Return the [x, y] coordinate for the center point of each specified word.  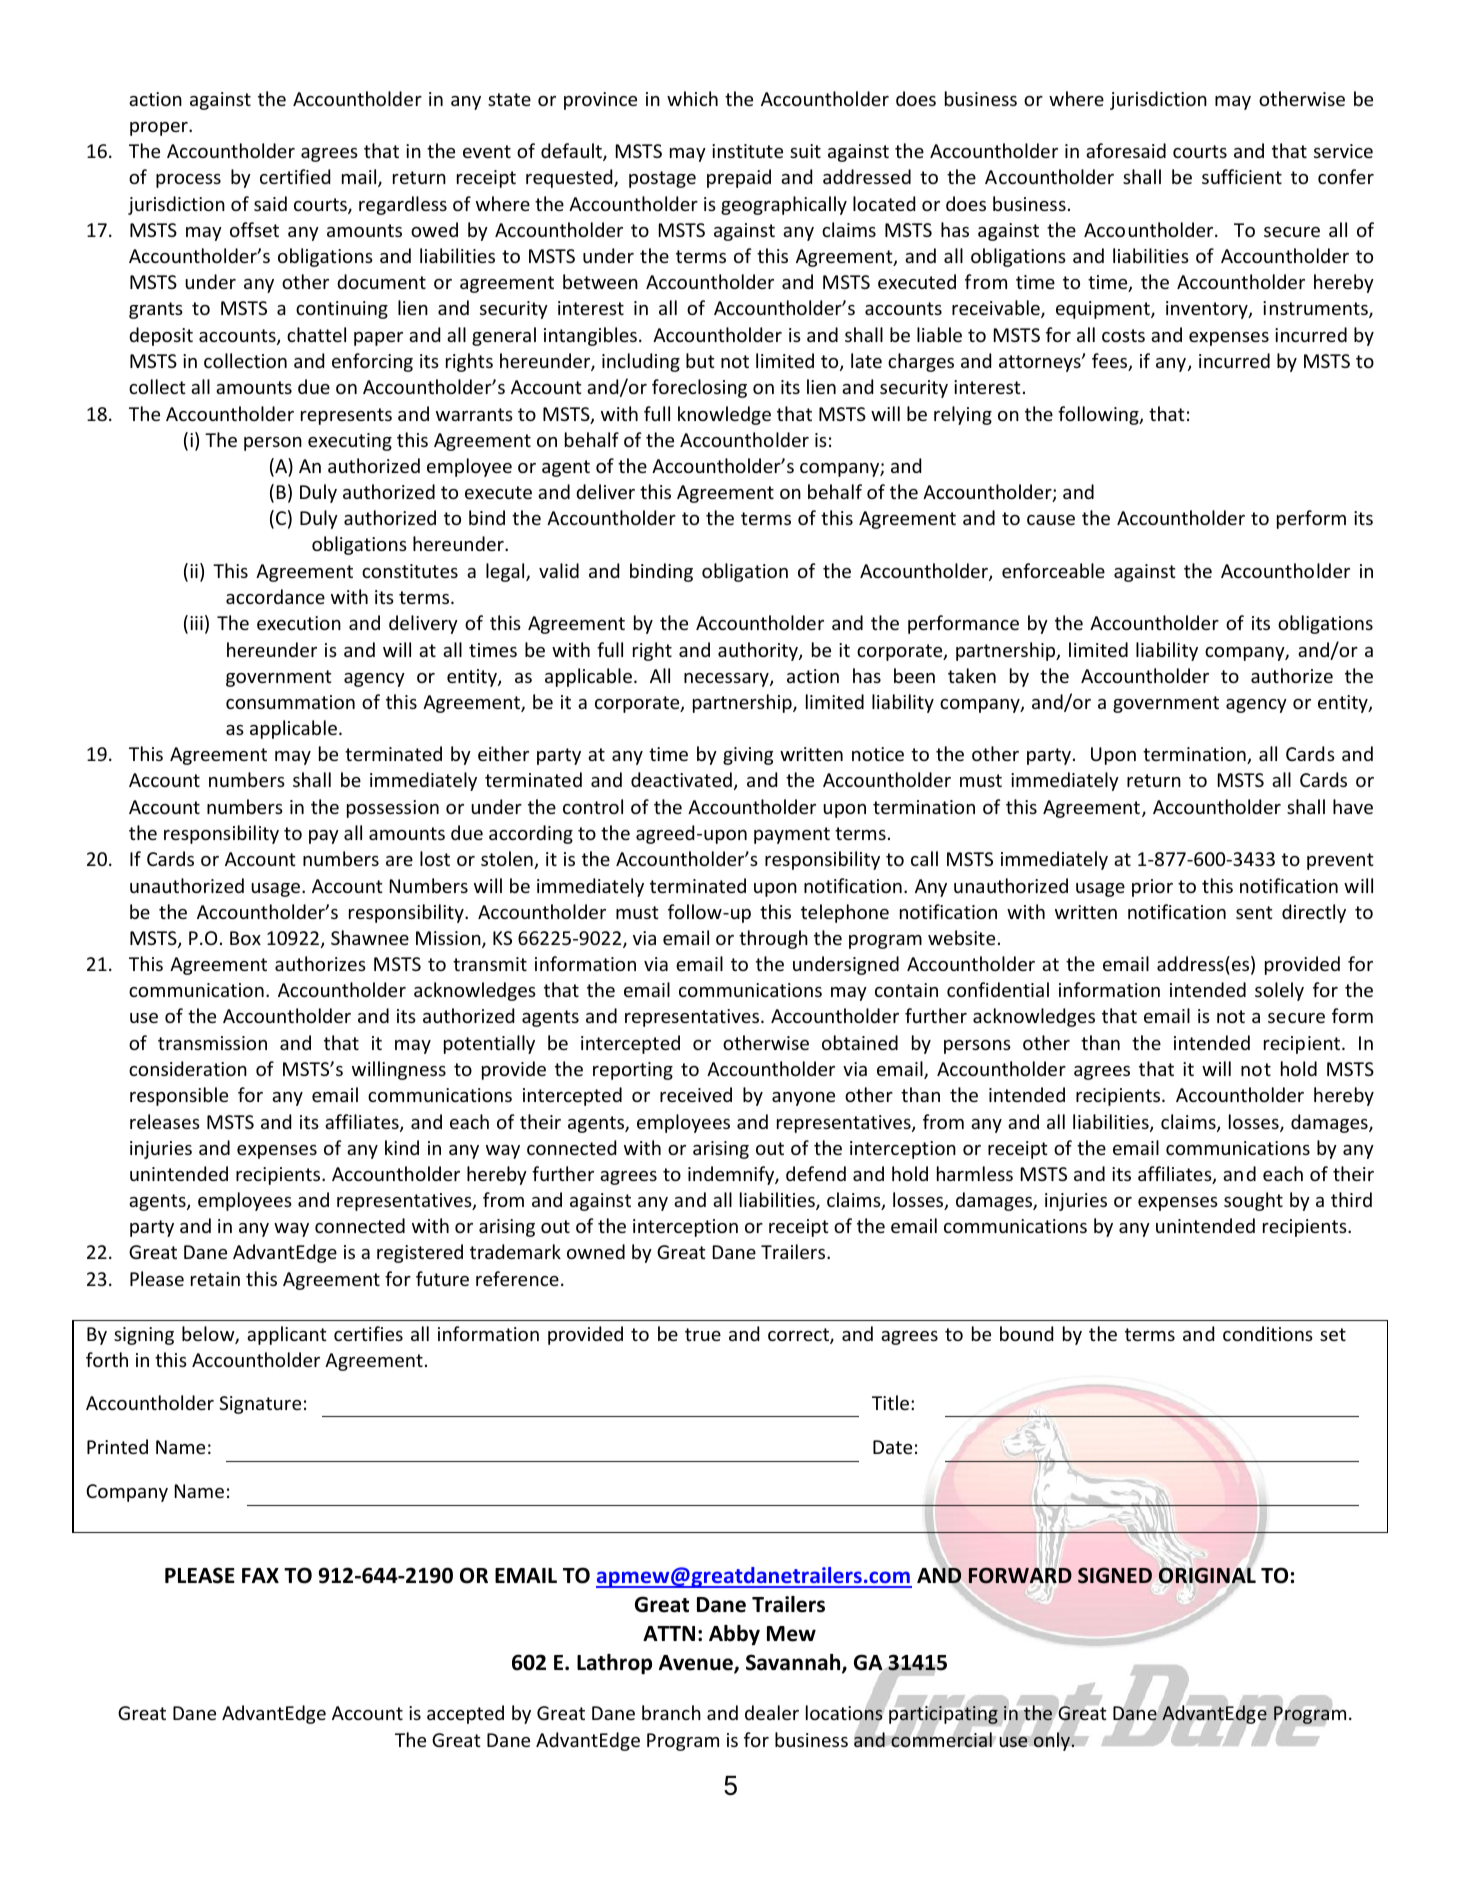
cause [1051, 520]
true [703, 1334]
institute [747, 151]
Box [245, 938]
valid [559, 570]
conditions [1268, 1333]
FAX [260, 1575]
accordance [275, 596]
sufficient [1242, 176]
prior [1152, 888]
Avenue [697, 1664]
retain [215, 1279]
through [773, 939]
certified [295, 176]
